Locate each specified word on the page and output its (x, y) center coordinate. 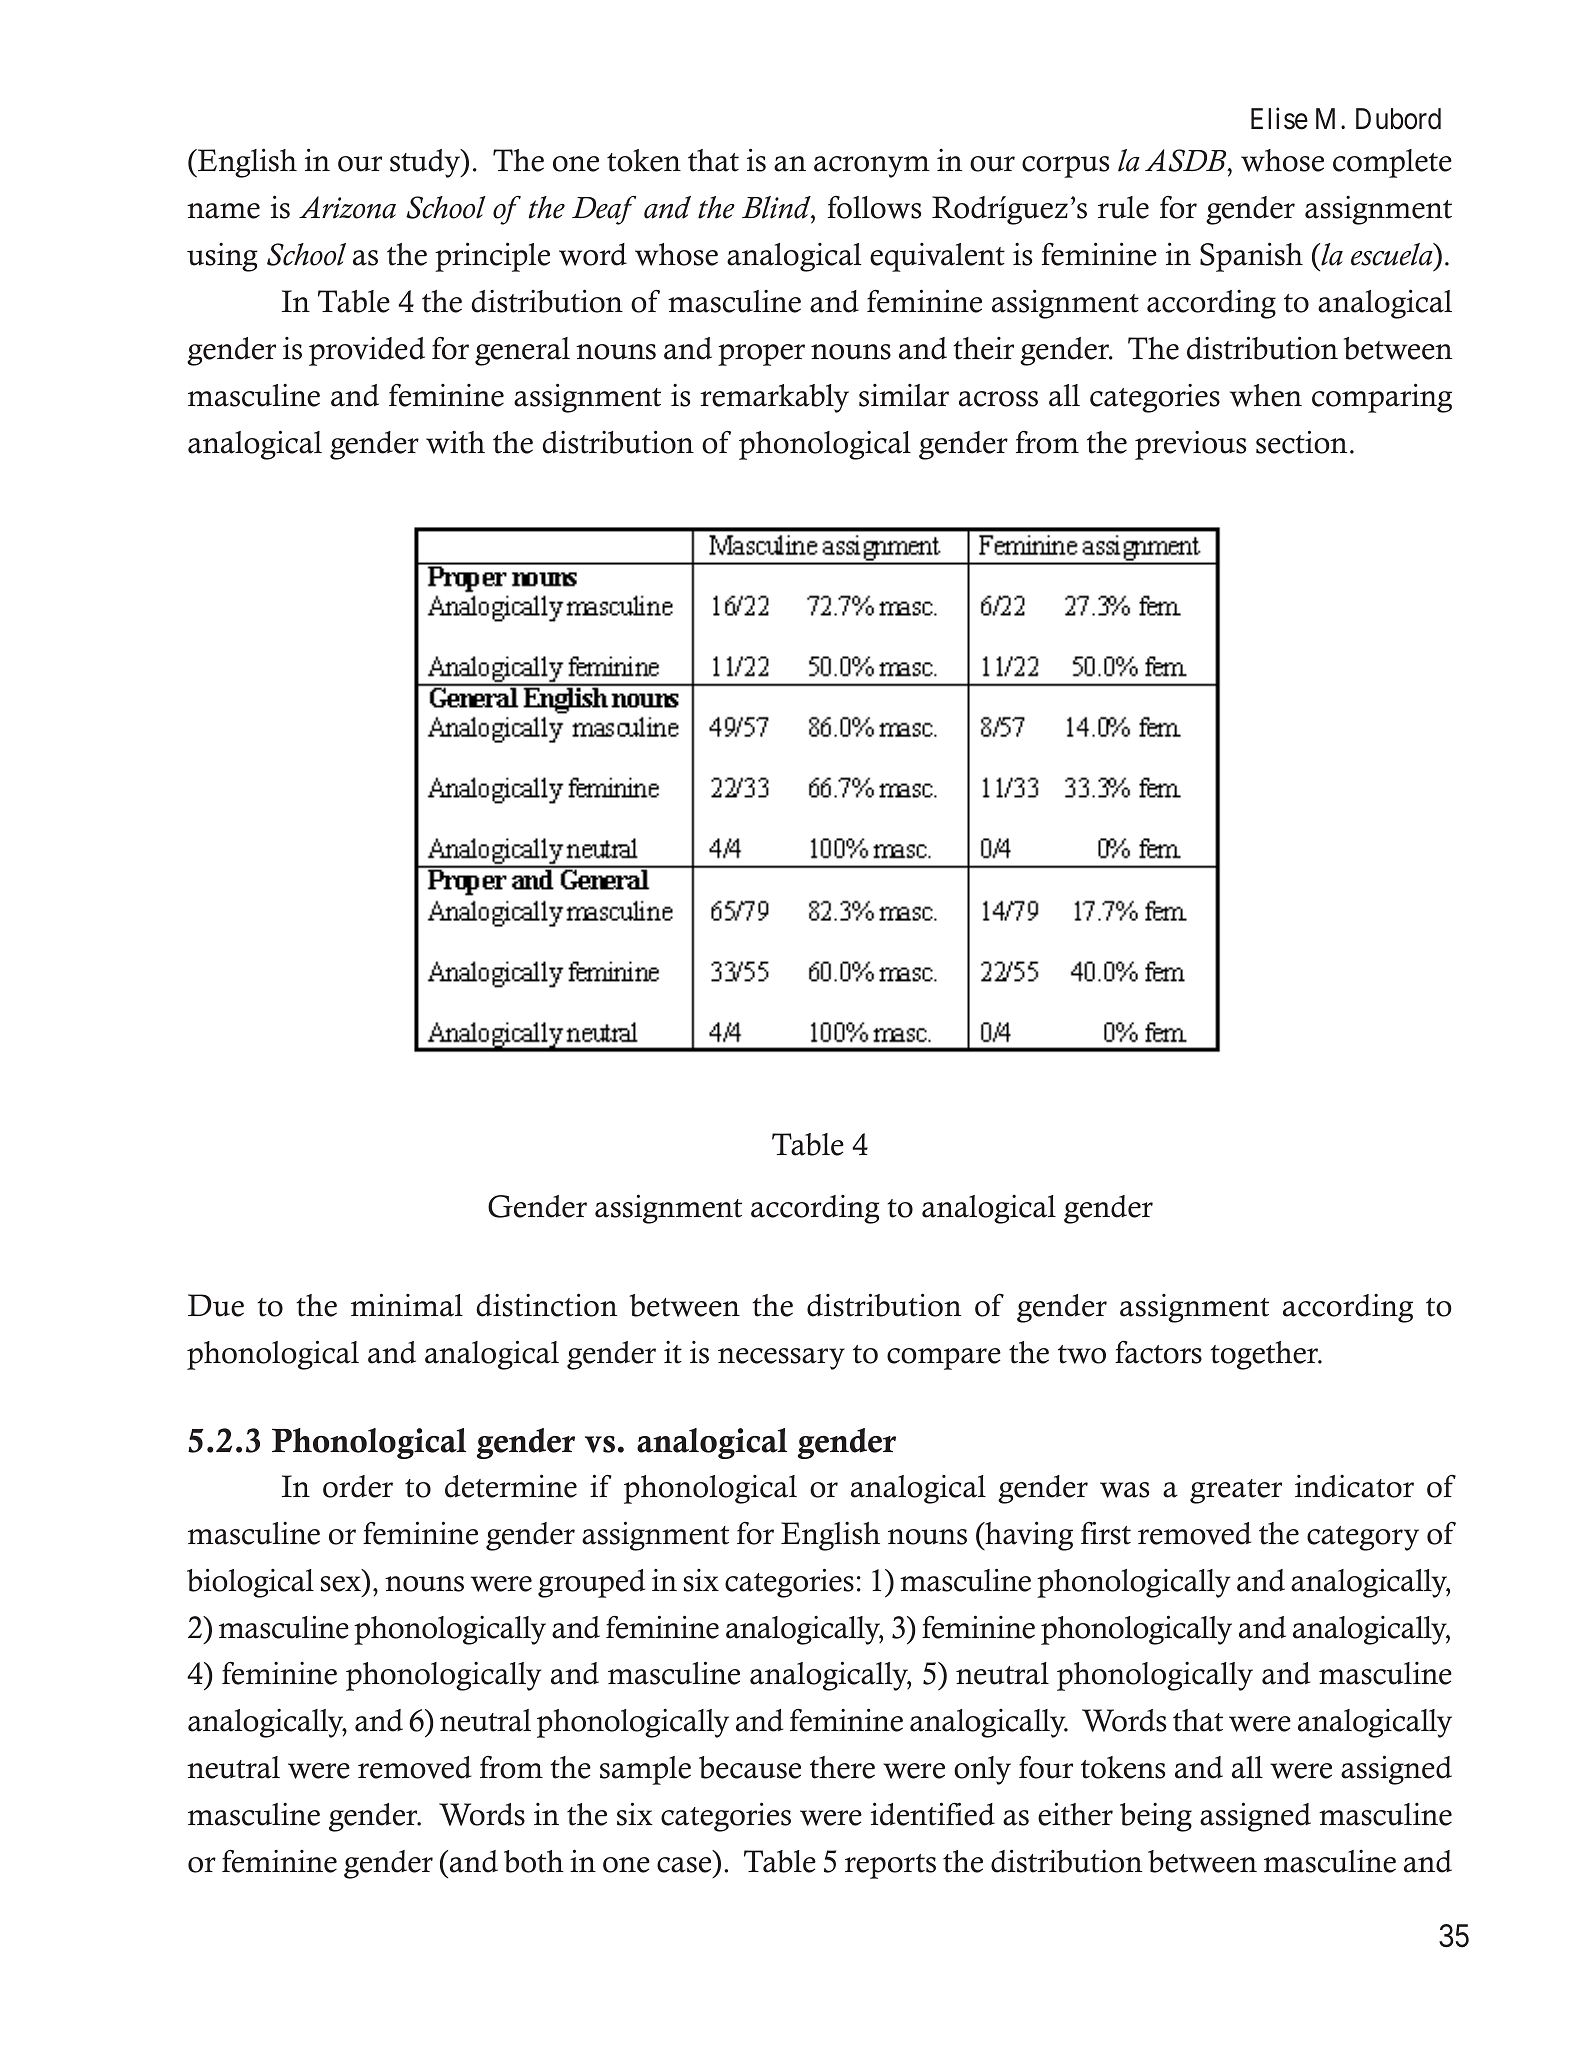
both (534, 1861)
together (1265, 1355)
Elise (1279, 118)
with (455, 442)
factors (1158, 1352)
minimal (407, 1305)
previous (1190, 445)
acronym (872, 167)
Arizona (347, 207)
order (358, 1486)
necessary (781, 1359)
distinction (547, 1305)
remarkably (774, 398)
